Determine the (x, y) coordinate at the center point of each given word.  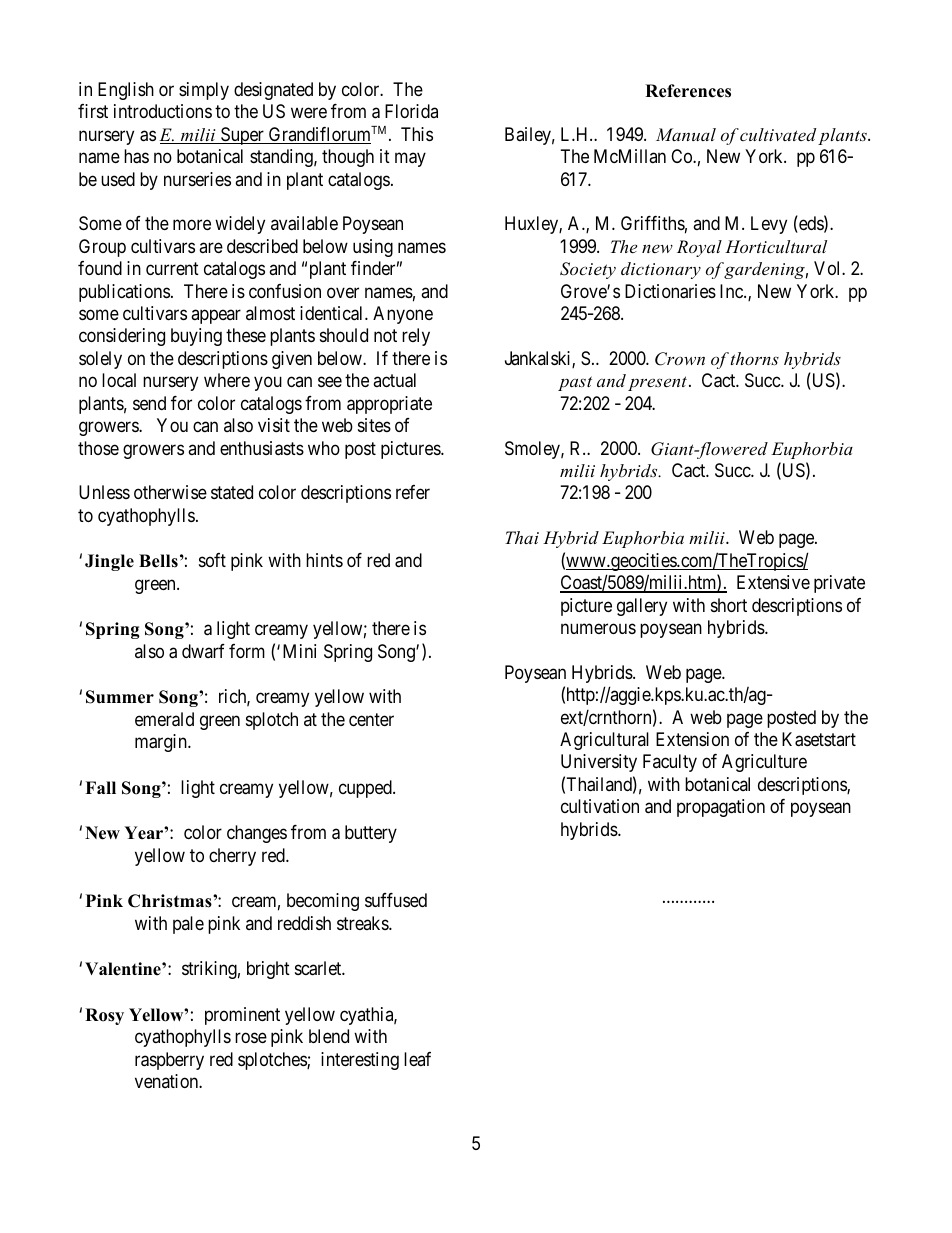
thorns (755, 358)
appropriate (389, 405)
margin (162, 743)
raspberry (169, 1061)
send (149, 403)
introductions (163, 111)
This (417, 134)
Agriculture (764, 763)
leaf (417, 1059)
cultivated (778, 134)
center (371, 719)
